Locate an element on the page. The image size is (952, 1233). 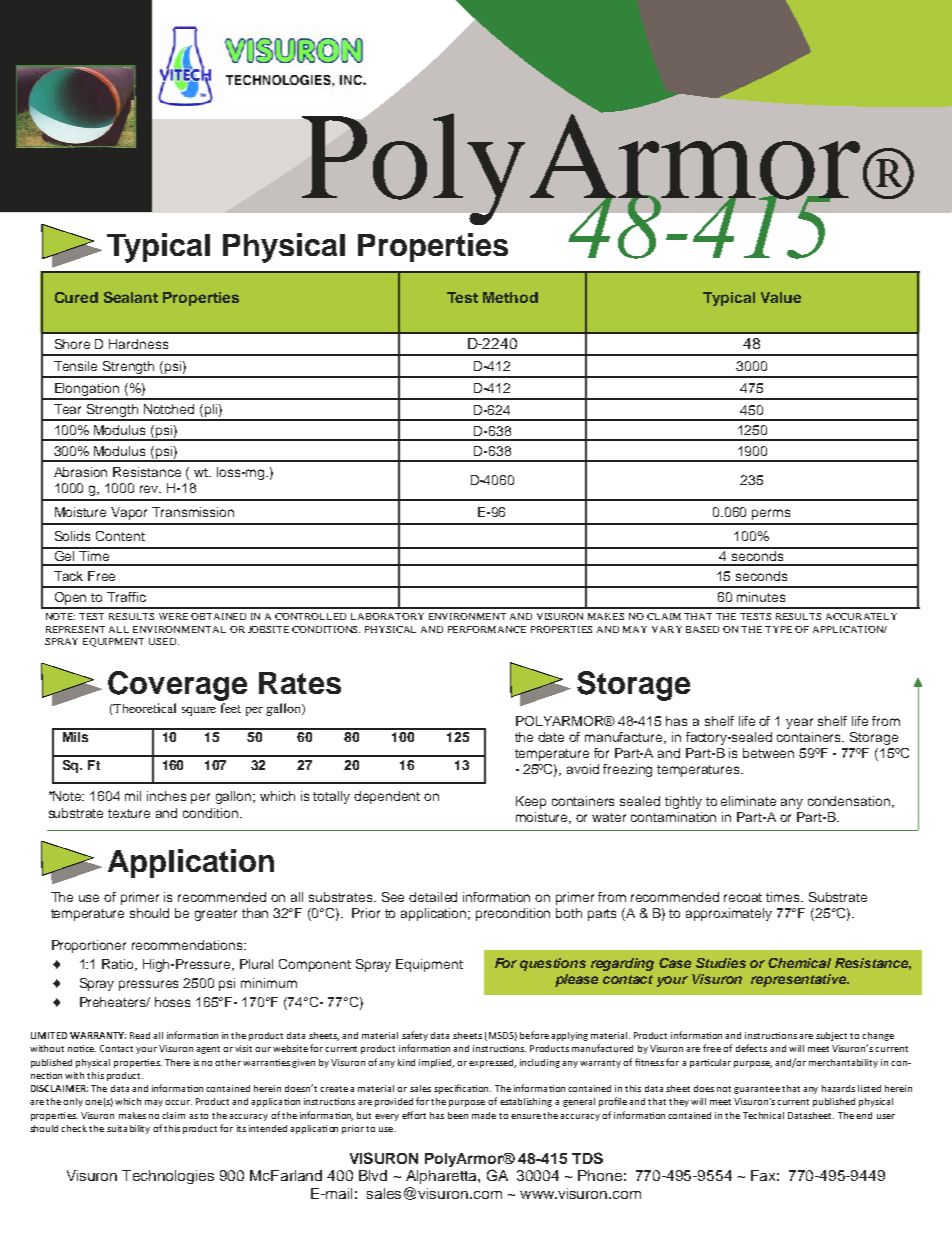
Content is located at coordinates (120, 536).
